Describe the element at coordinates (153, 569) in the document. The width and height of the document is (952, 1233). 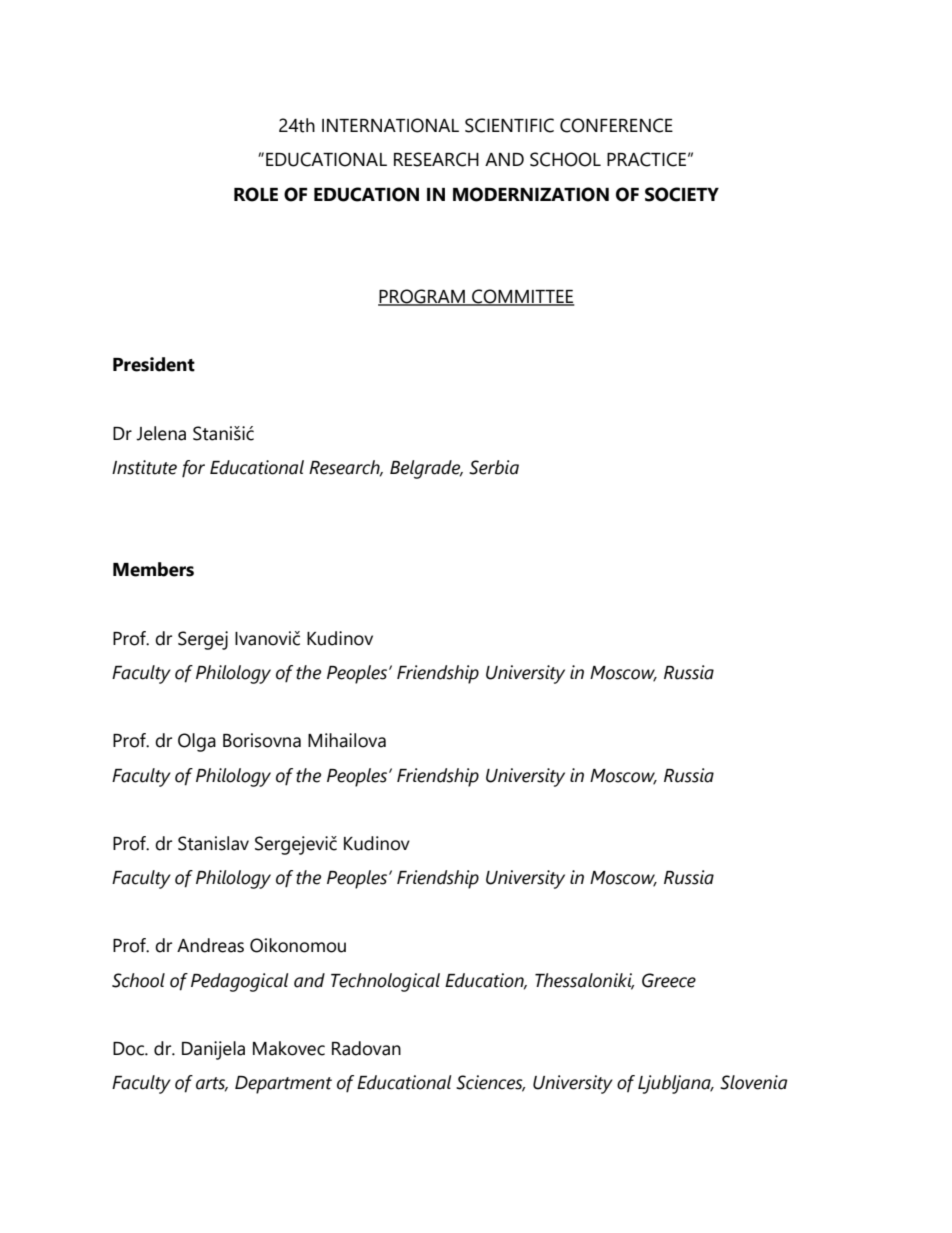
I see `Members` at that location.
